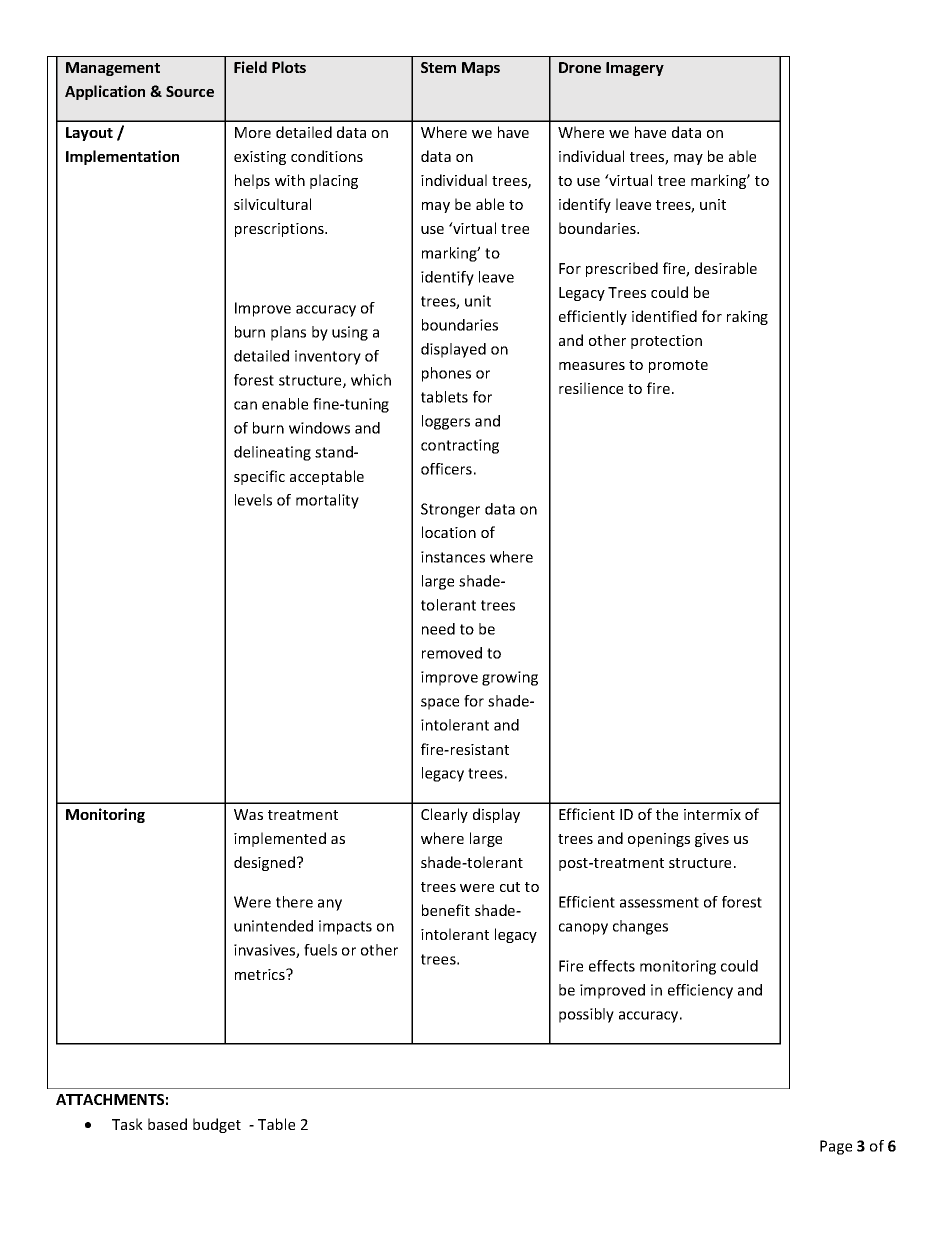  What do you see at coordinates (635, 69) in the image?
I see `Imagery` at bounding box center [635, 69].
